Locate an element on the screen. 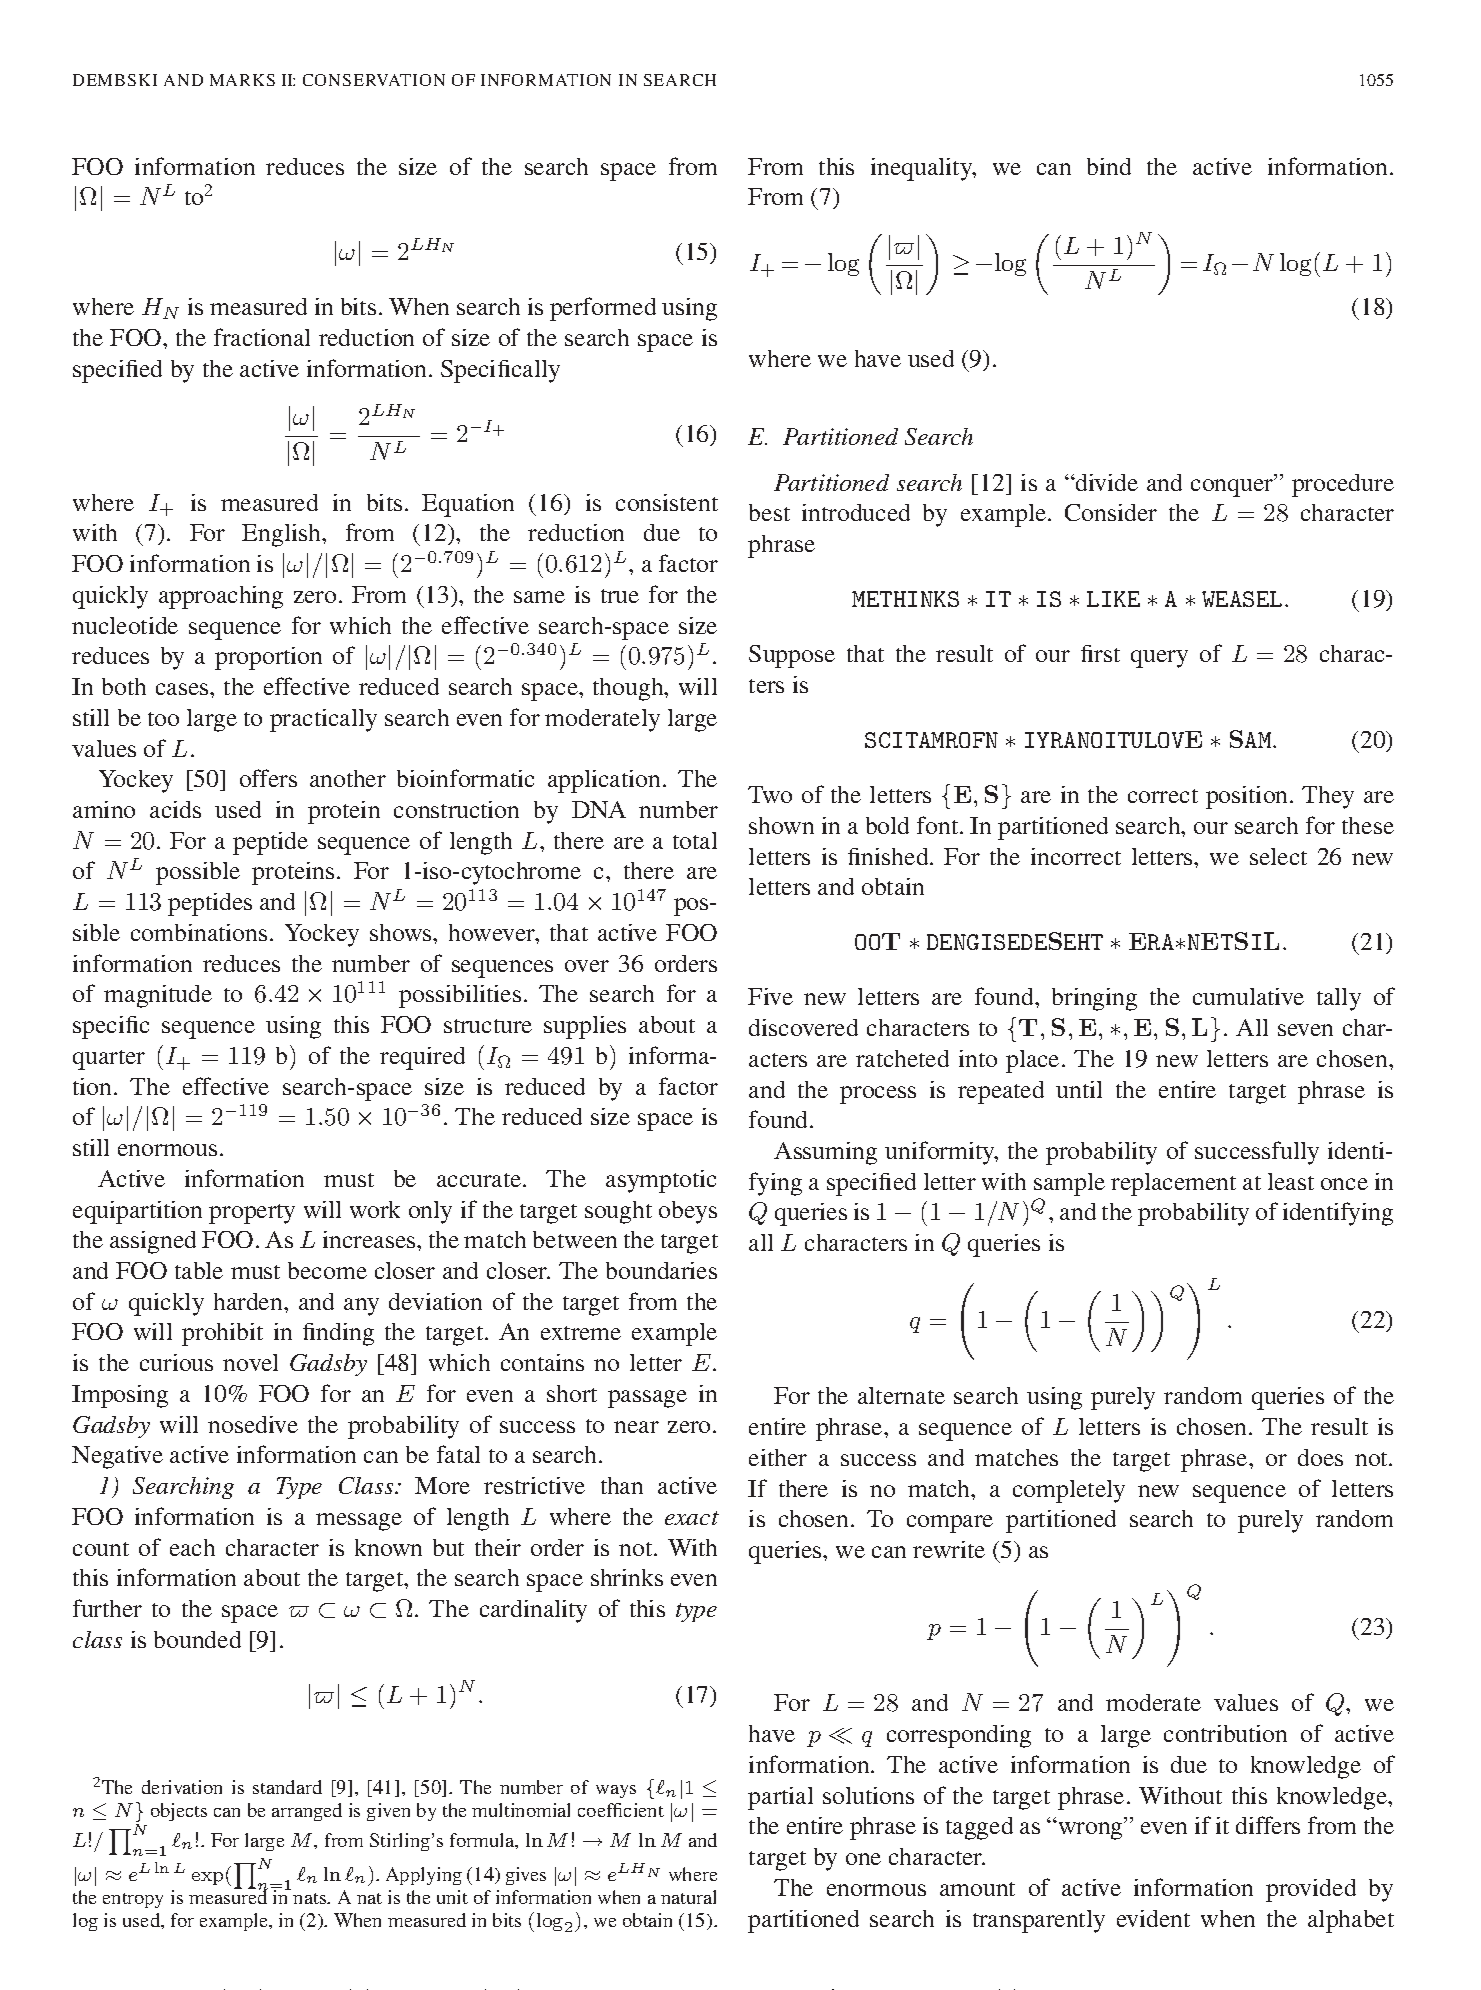  cumulative is located at coordinates (1248, 996).
